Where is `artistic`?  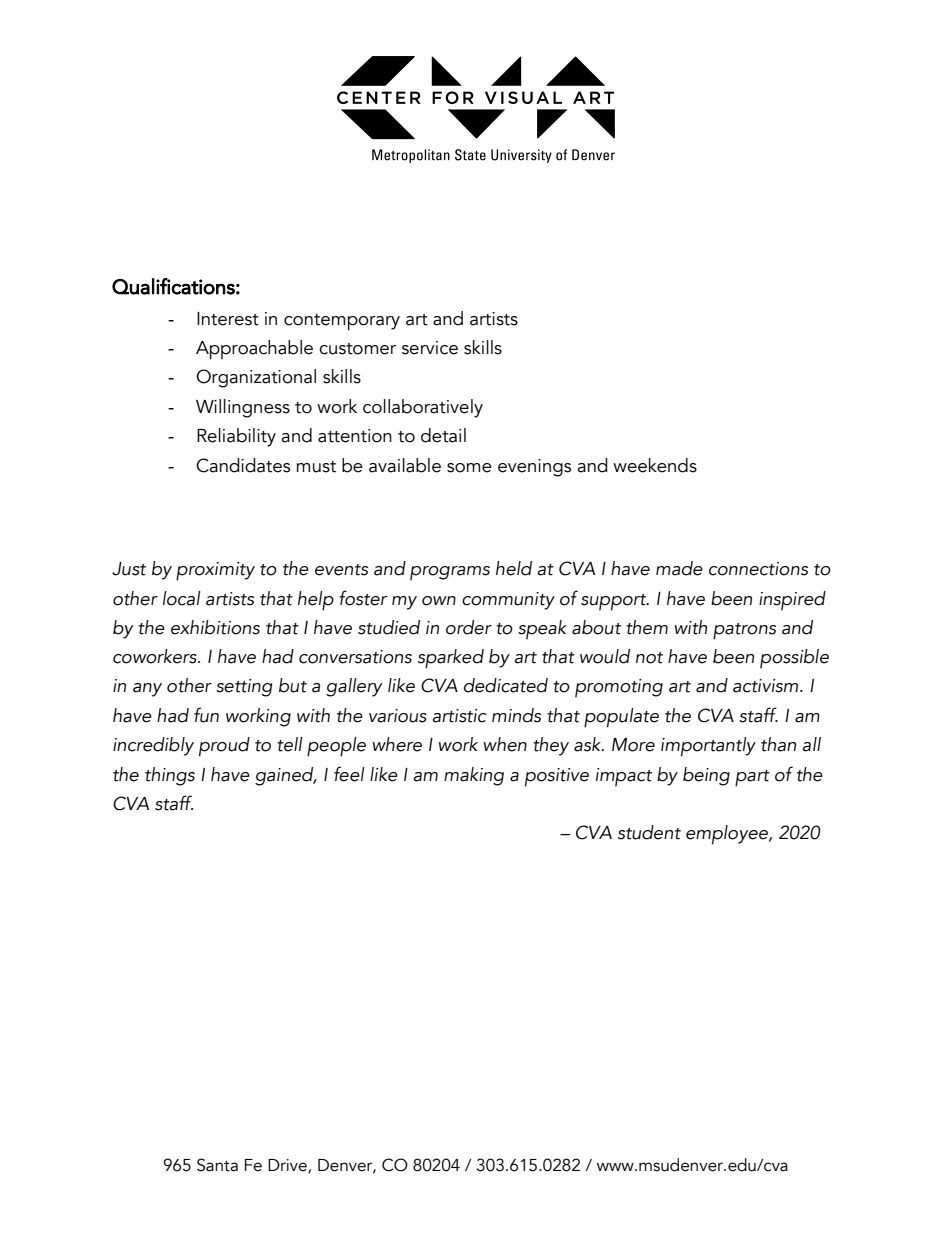
artistic is located at coordinates (459, 716).
